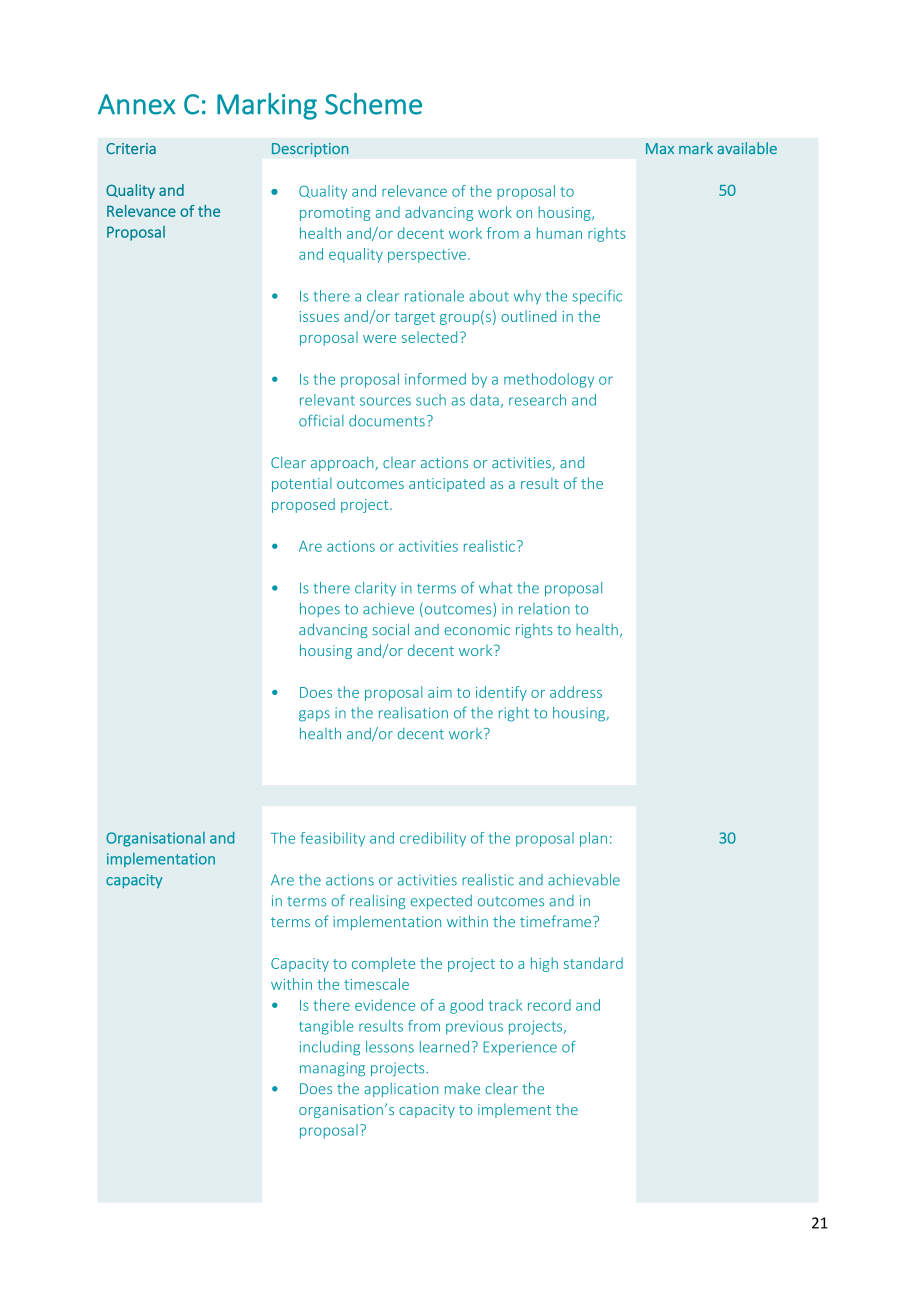 The width and height of the screenshot is (924, 1308). Describe the element at coordinates (549, 1005) in the screenshot. I see `record` at that location.
